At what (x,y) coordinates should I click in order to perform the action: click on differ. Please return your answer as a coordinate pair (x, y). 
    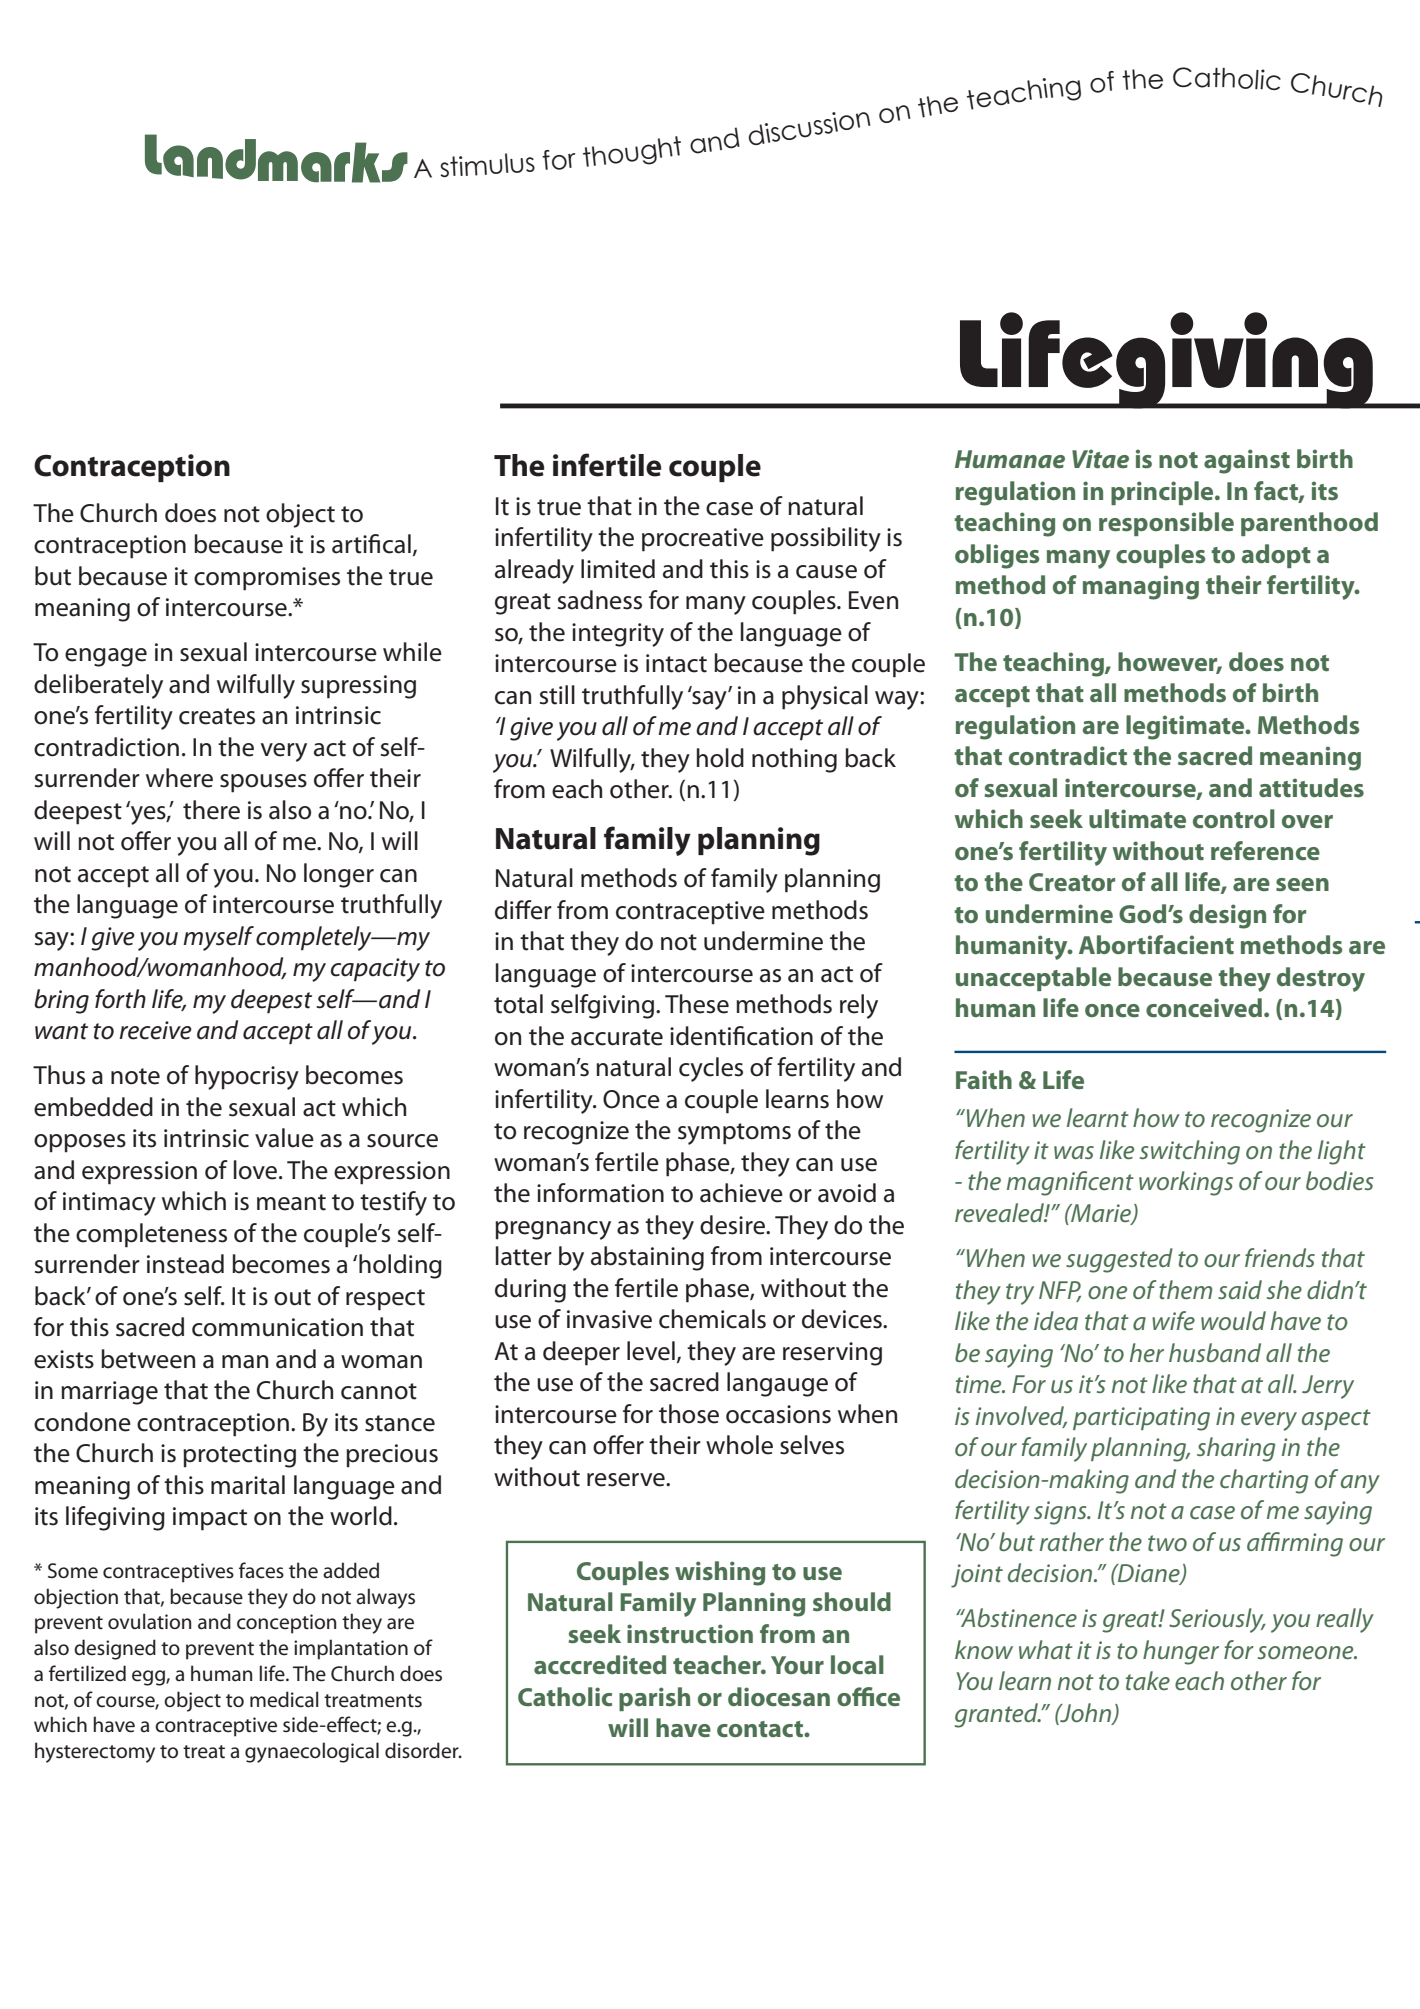
    Looking at the image, I should click on (523, 910).
